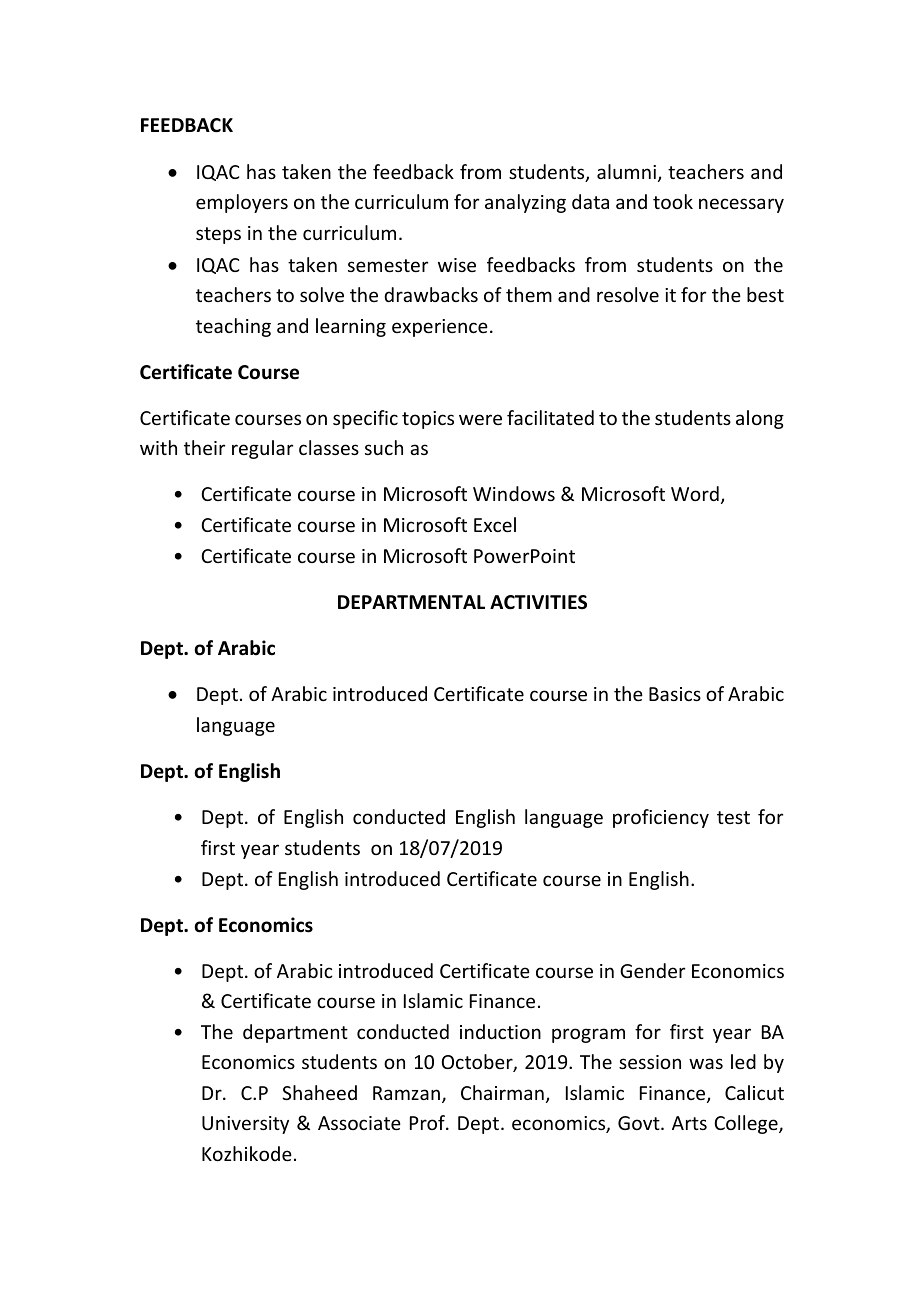 This screenshot has height=1307, width=924. Describe the element at coordinates (673, 201) in the screenshot. I see `took` at that location.
